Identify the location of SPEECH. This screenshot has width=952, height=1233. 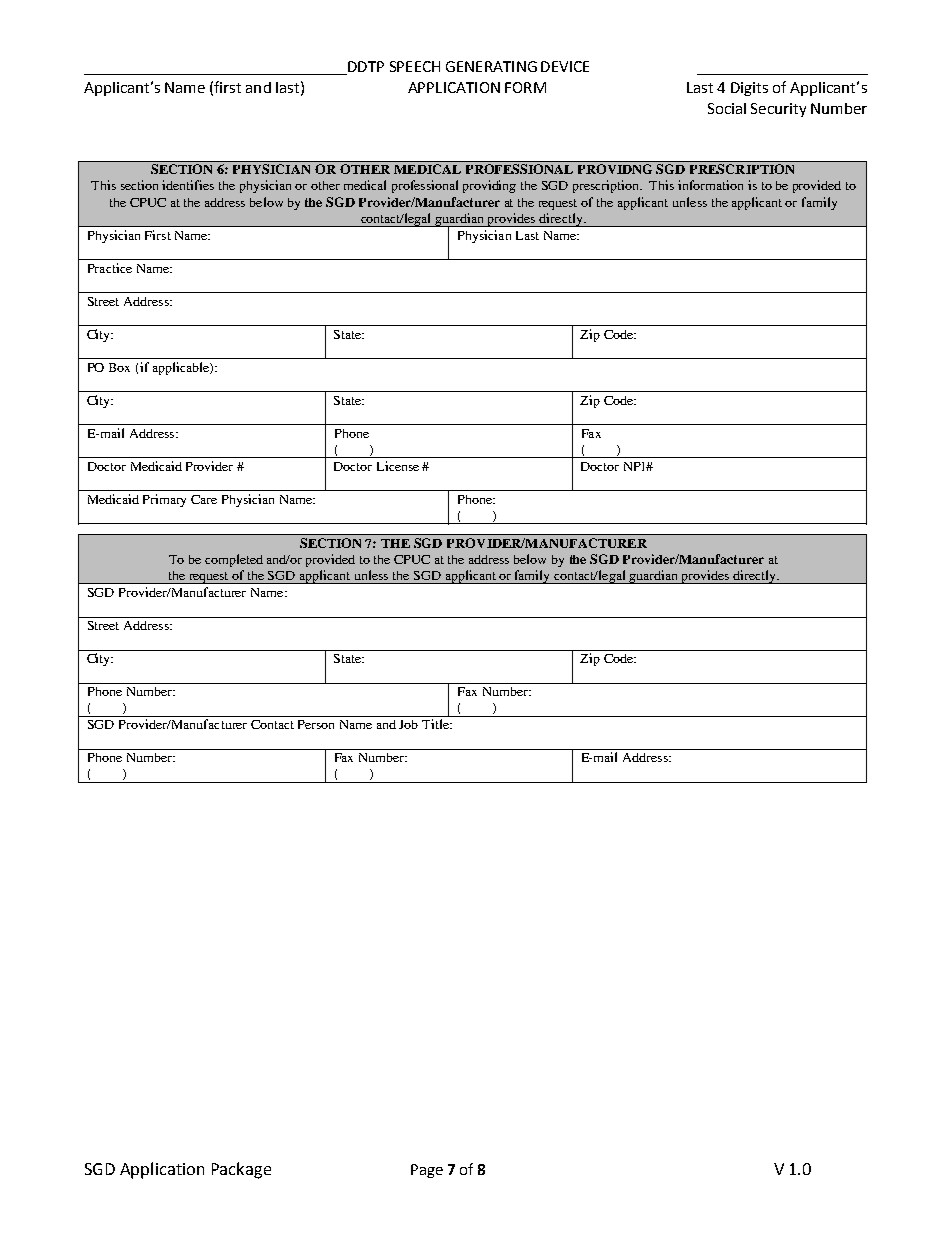
(415, 66).
